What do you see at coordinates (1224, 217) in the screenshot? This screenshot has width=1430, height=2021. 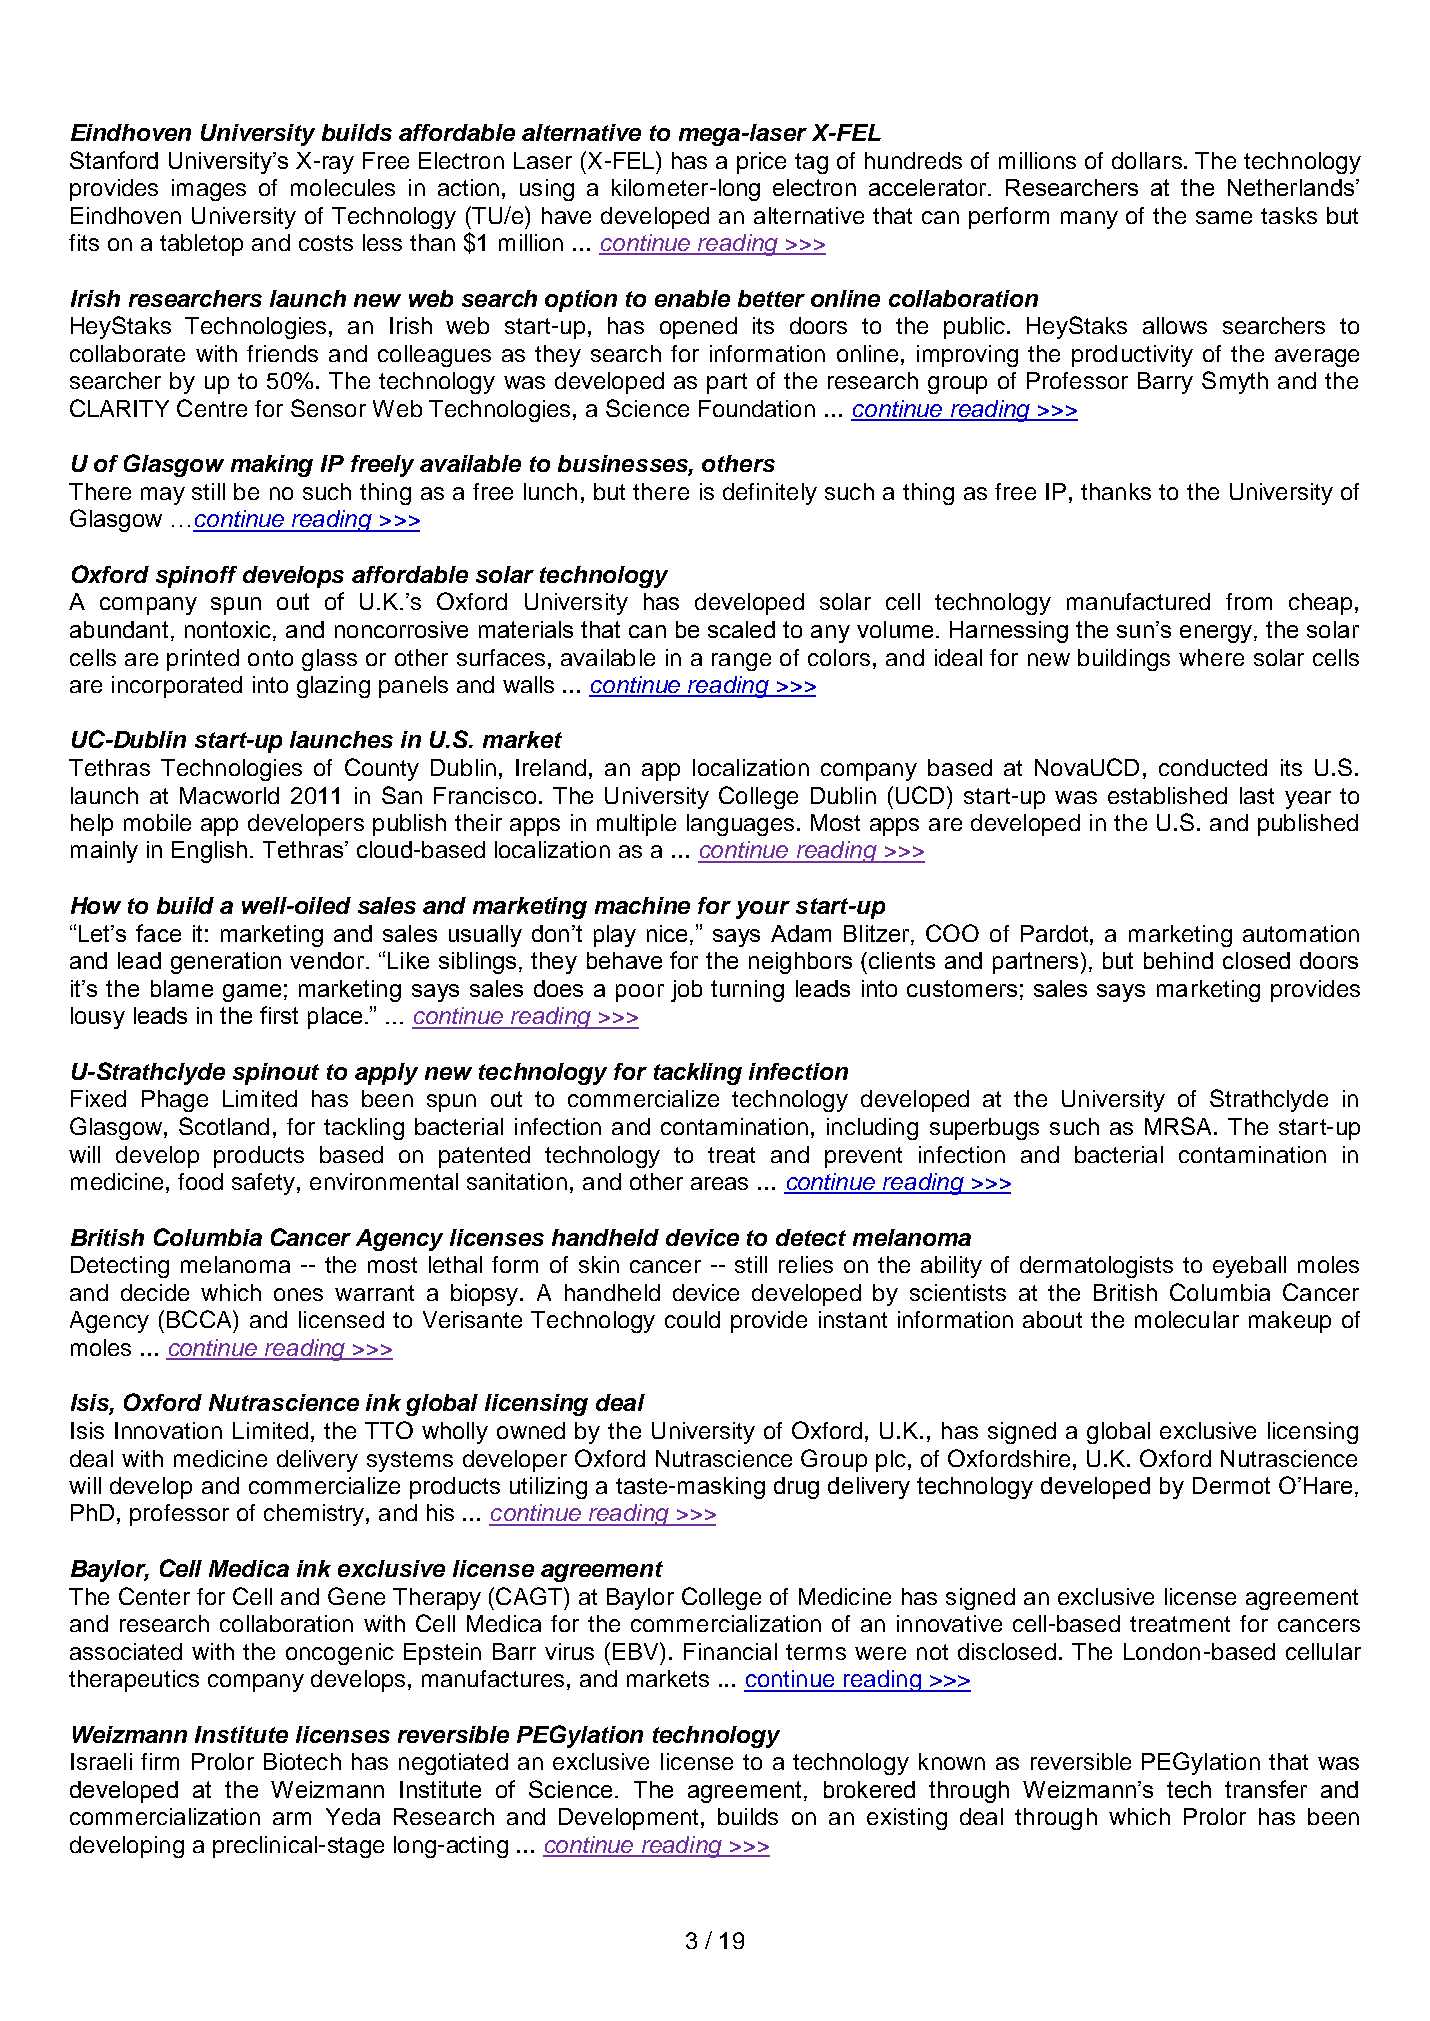 I see `same` at bounding box center [1224, 217].
